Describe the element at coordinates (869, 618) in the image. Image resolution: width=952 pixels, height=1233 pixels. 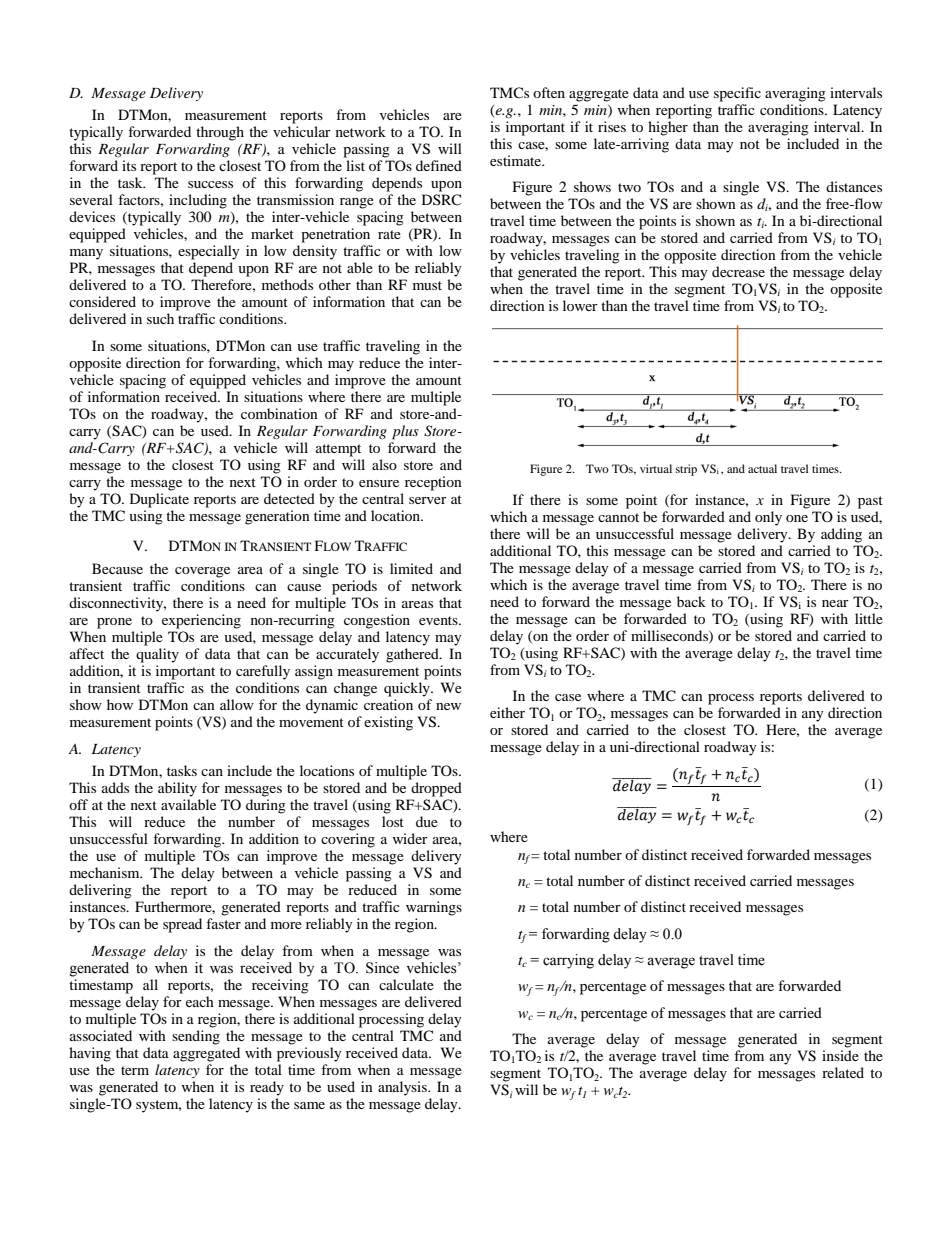
I see `little` at that location.
